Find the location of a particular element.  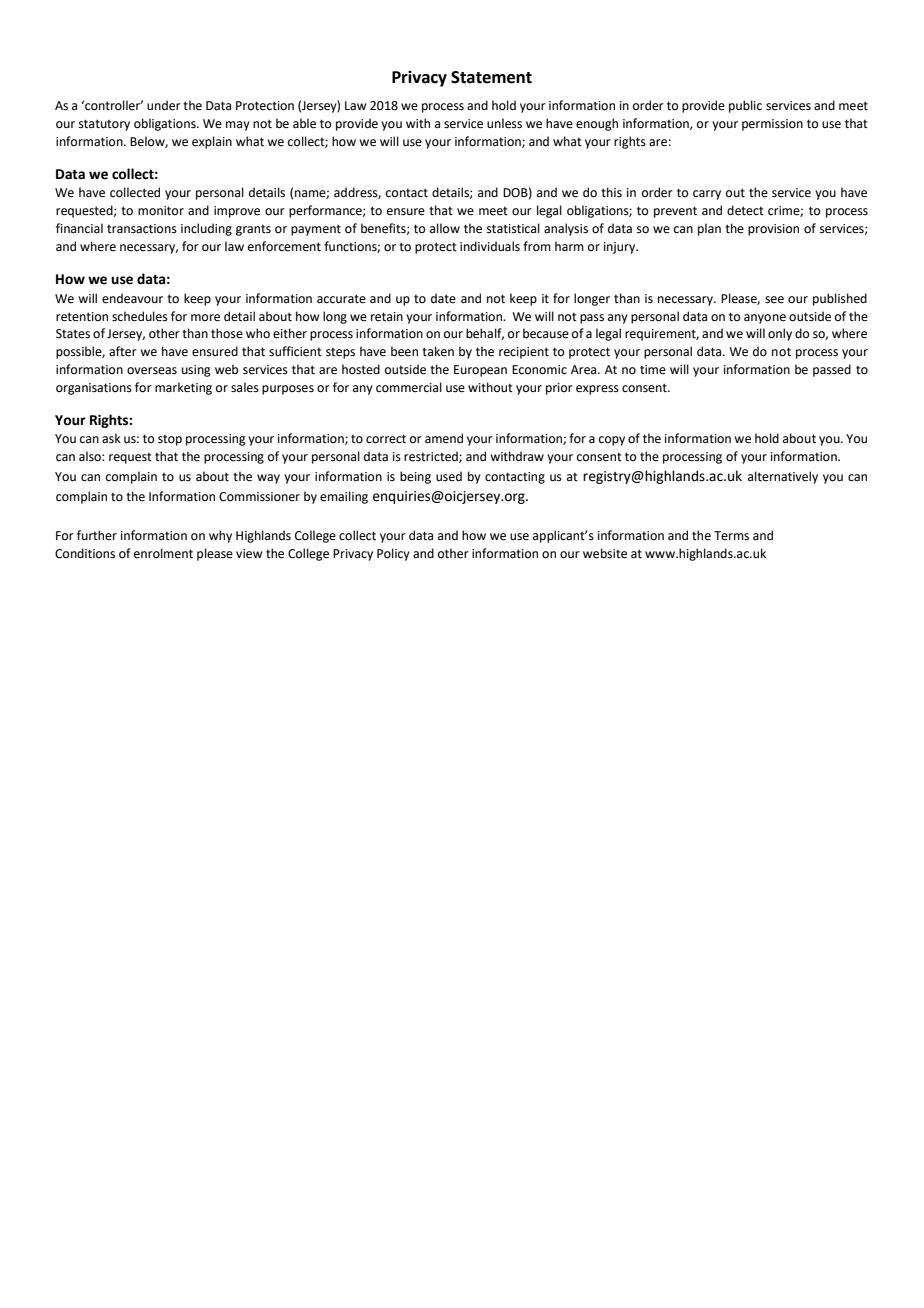

provision is located at coordinates (773, 230).
